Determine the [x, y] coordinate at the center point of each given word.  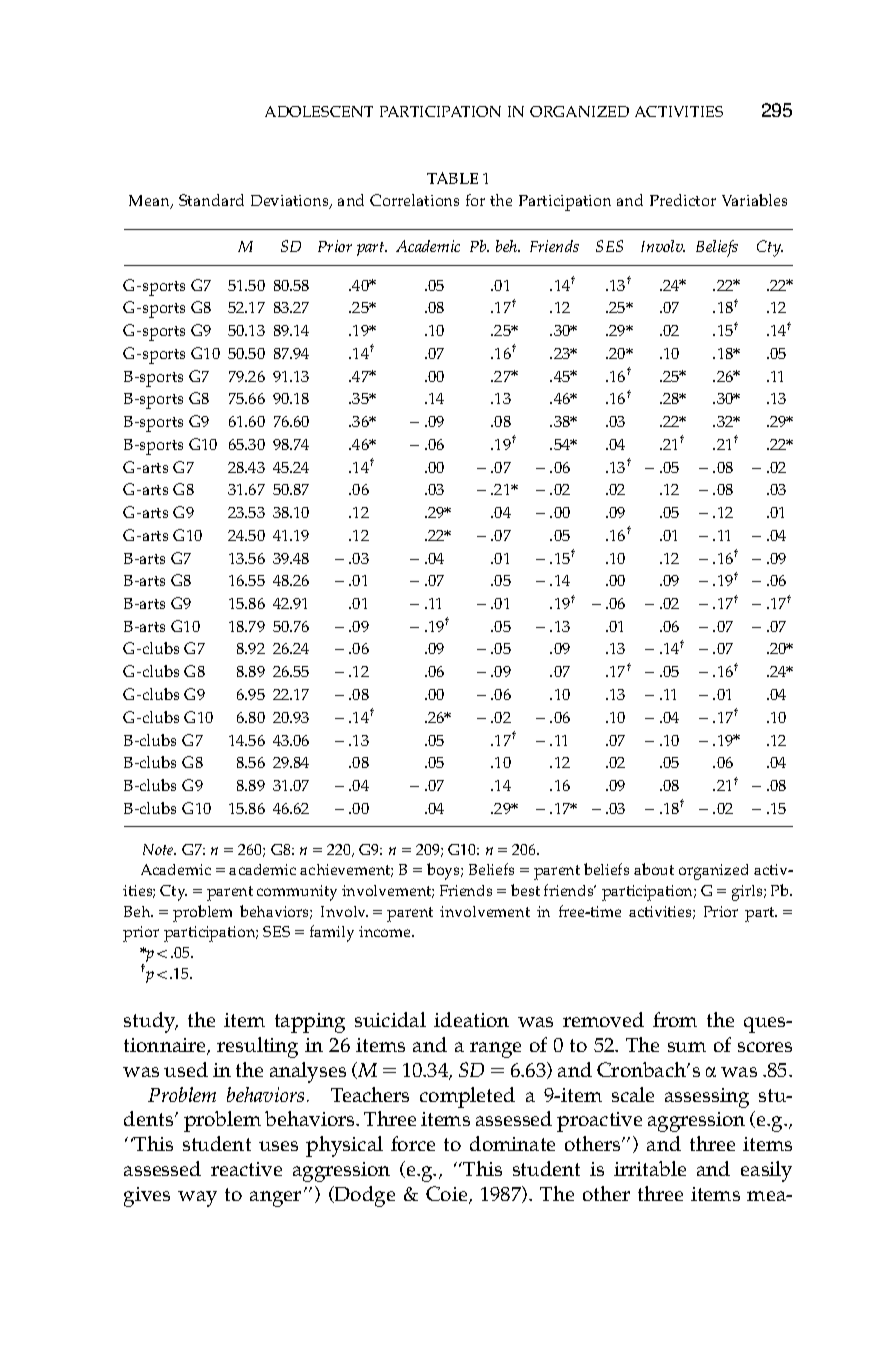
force [413, 1143]
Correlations [414, 200]
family [332, 933]
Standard [211, 200]
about [654, 869]
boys [444, 871]
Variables [754, 200]
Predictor [683, 200]
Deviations [291, 202]
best [525, 890]
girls [748, 893]
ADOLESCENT [319, 111]
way [197, 1199]
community [297, 893]
